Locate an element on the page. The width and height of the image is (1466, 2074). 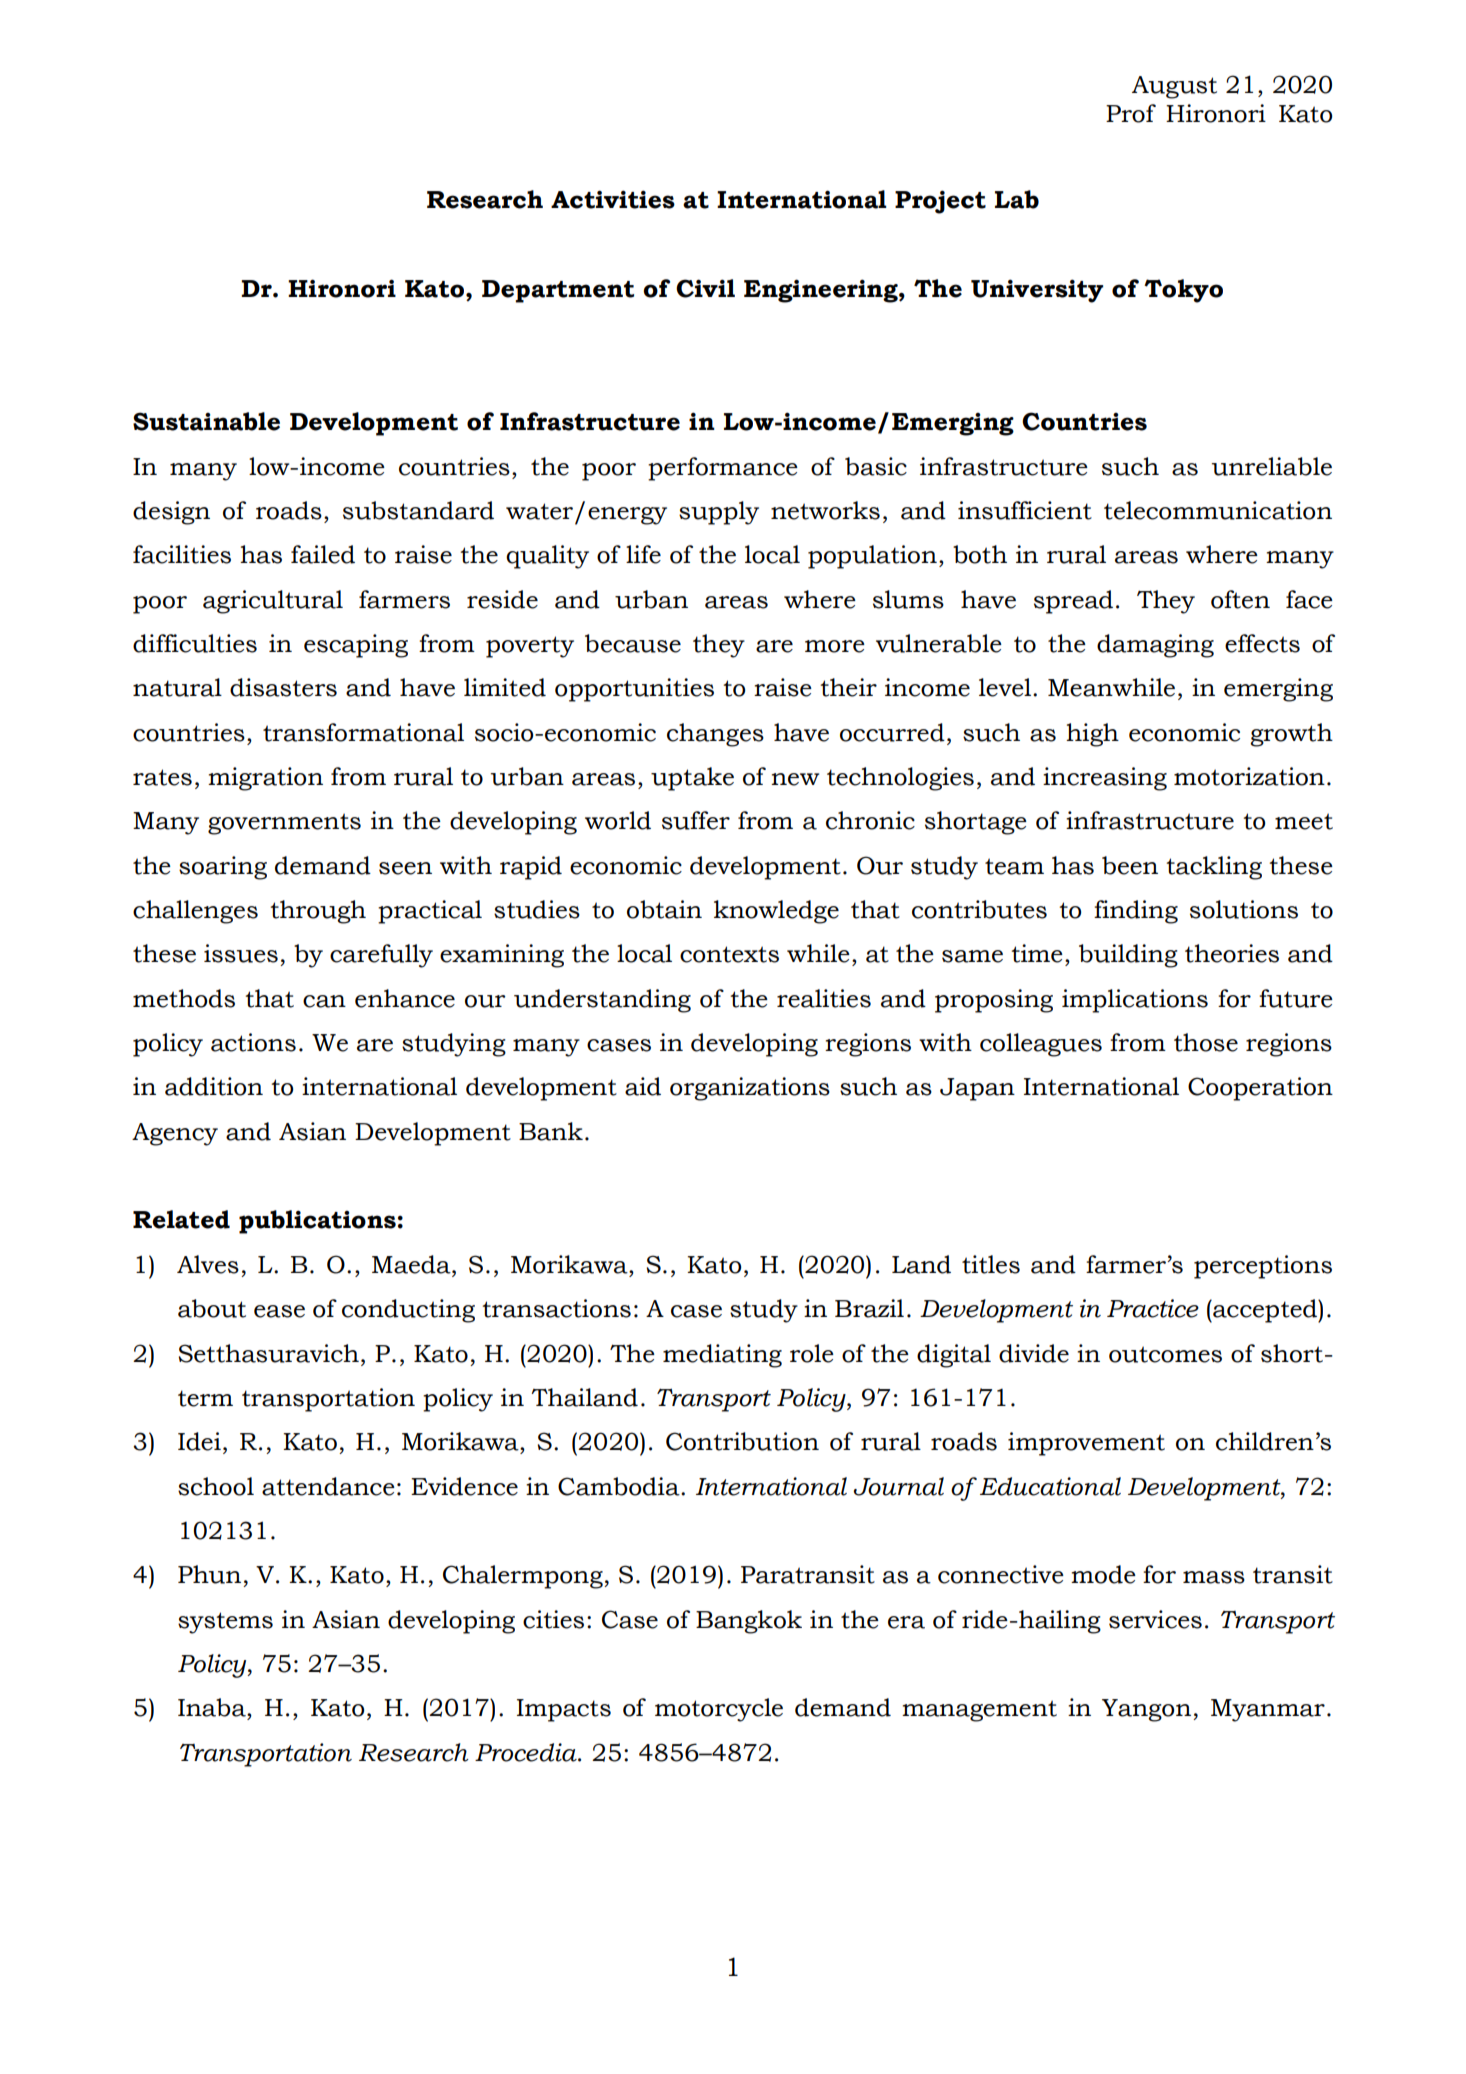
Civil is located at coordinates (705, 288).
